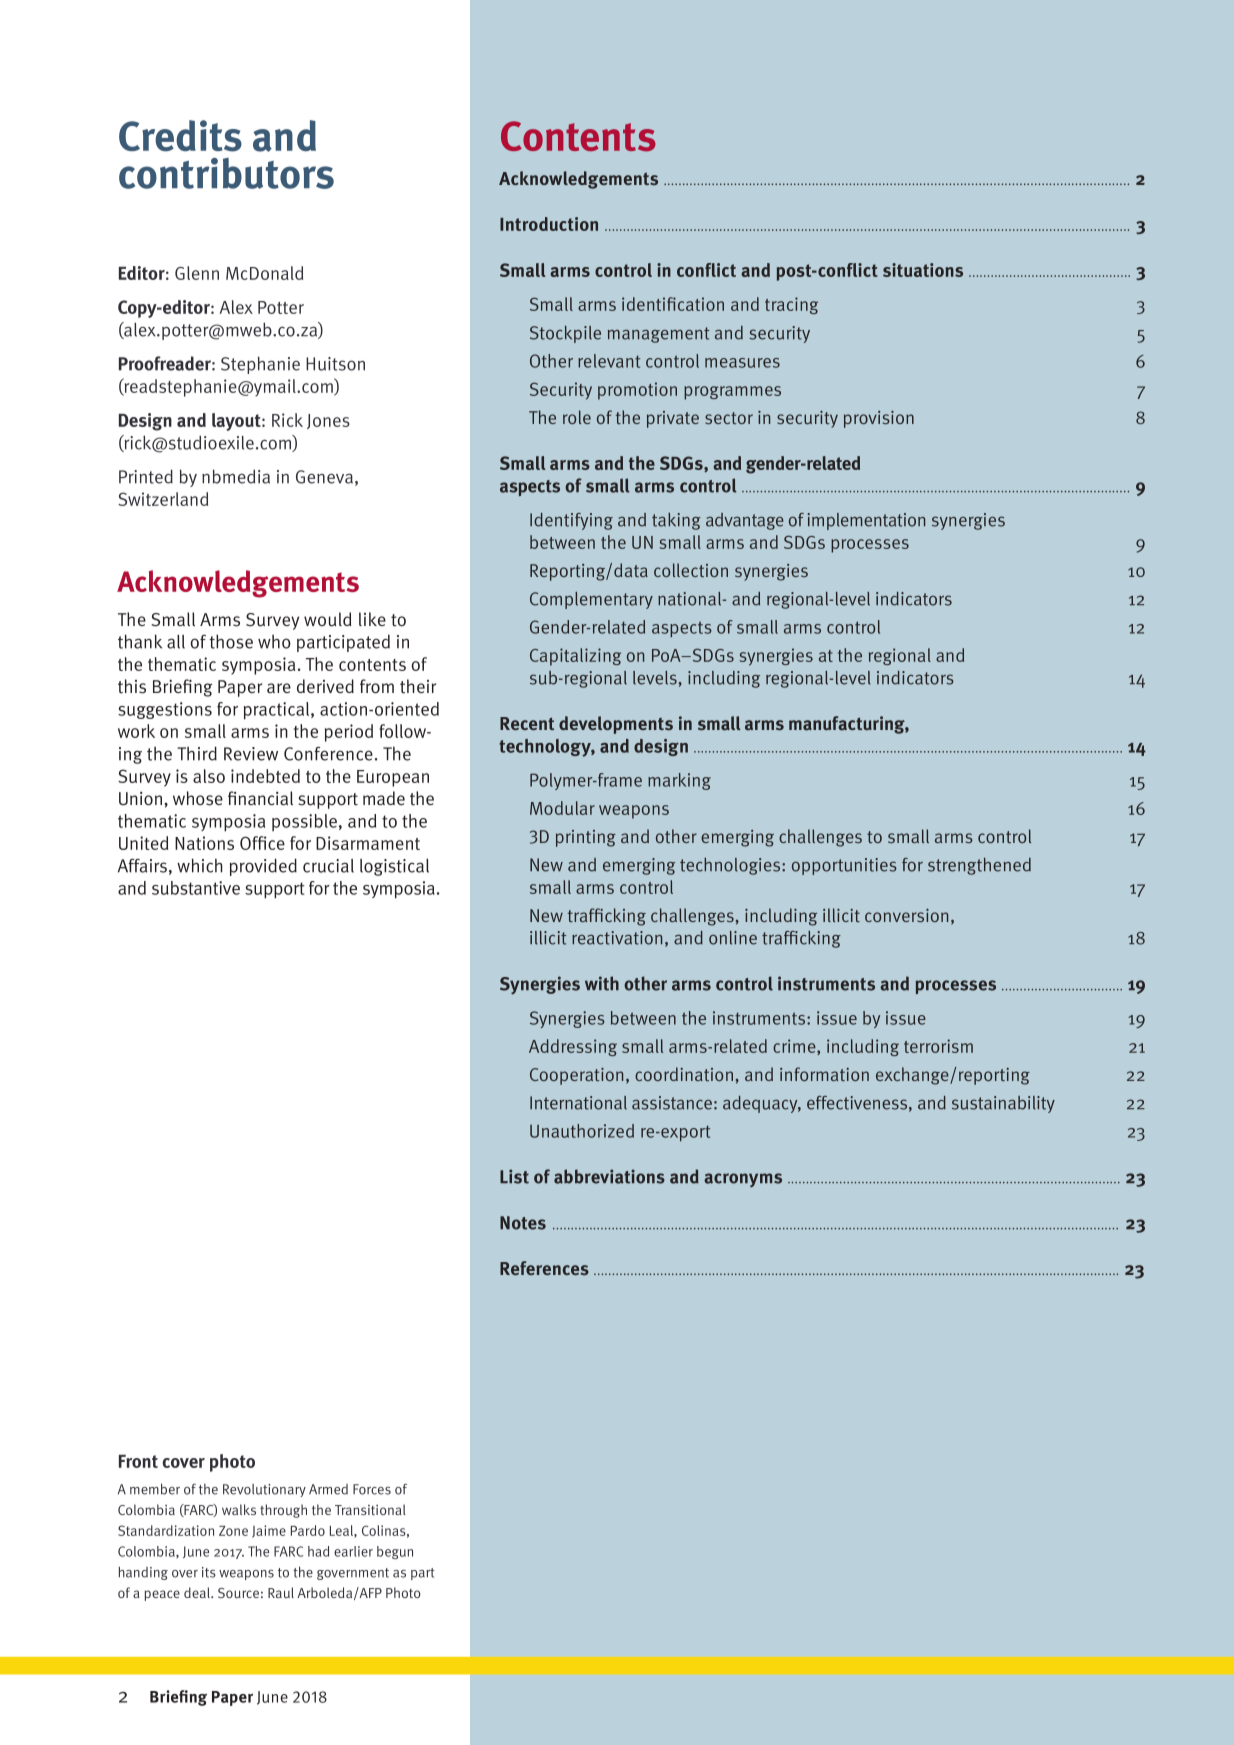 The image size is (1234, 1745). I want to click on situations, so click(923, 270).
